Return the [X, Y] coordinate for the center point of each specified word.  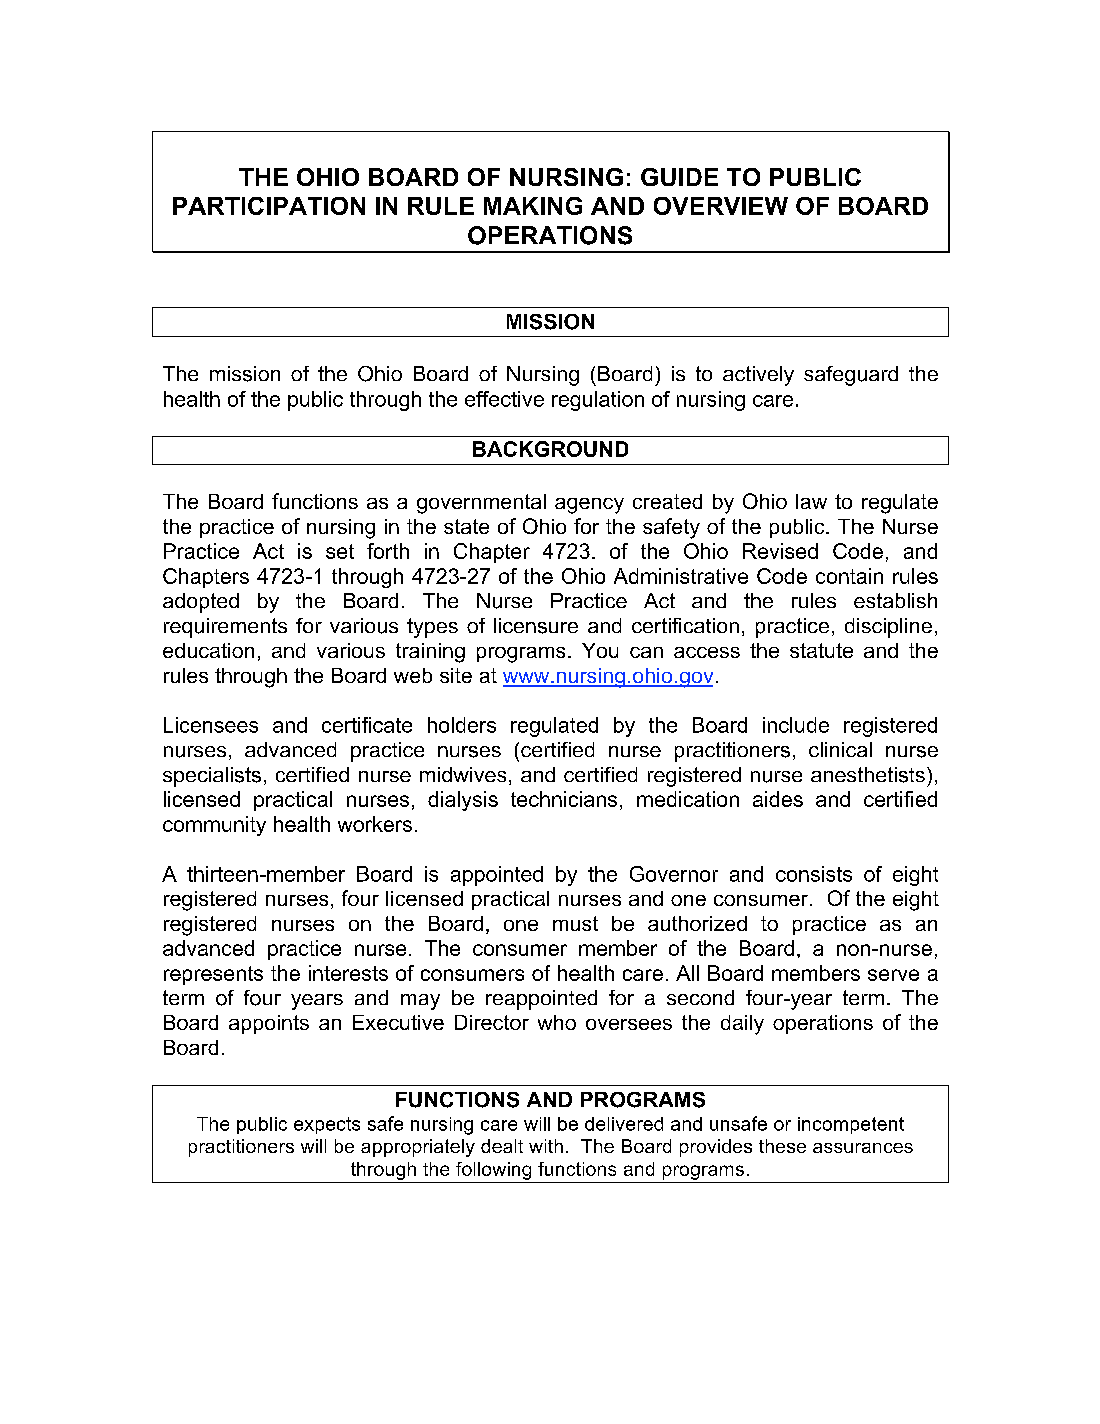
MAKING [533, 206]
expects [327, 1125]
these [782, 1146]
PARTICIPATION [269, 206]
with [546, 1146]
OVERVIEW [721, 206]
